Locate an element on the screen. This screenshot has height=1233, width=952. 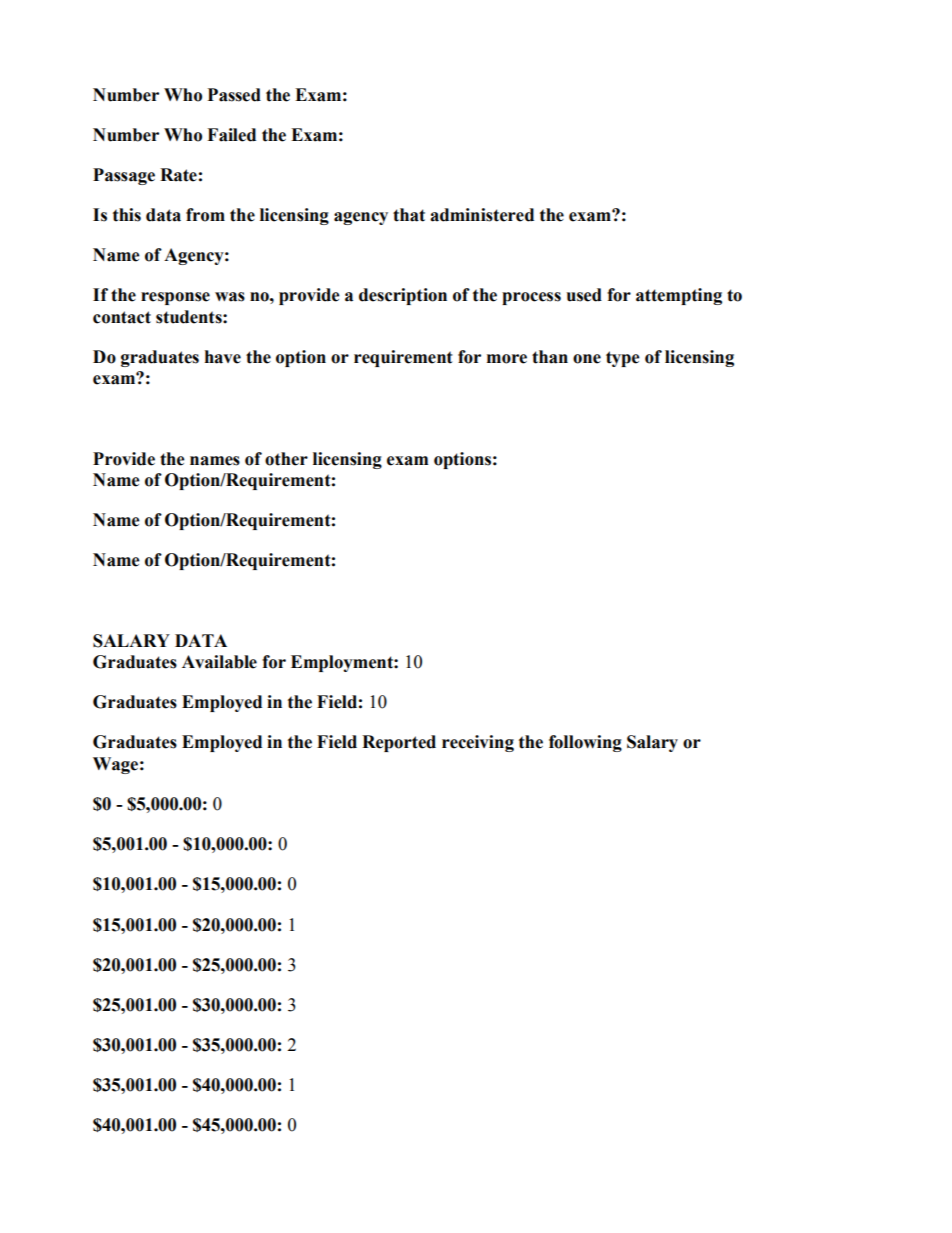
Available is located at coordinates (219, 662).
